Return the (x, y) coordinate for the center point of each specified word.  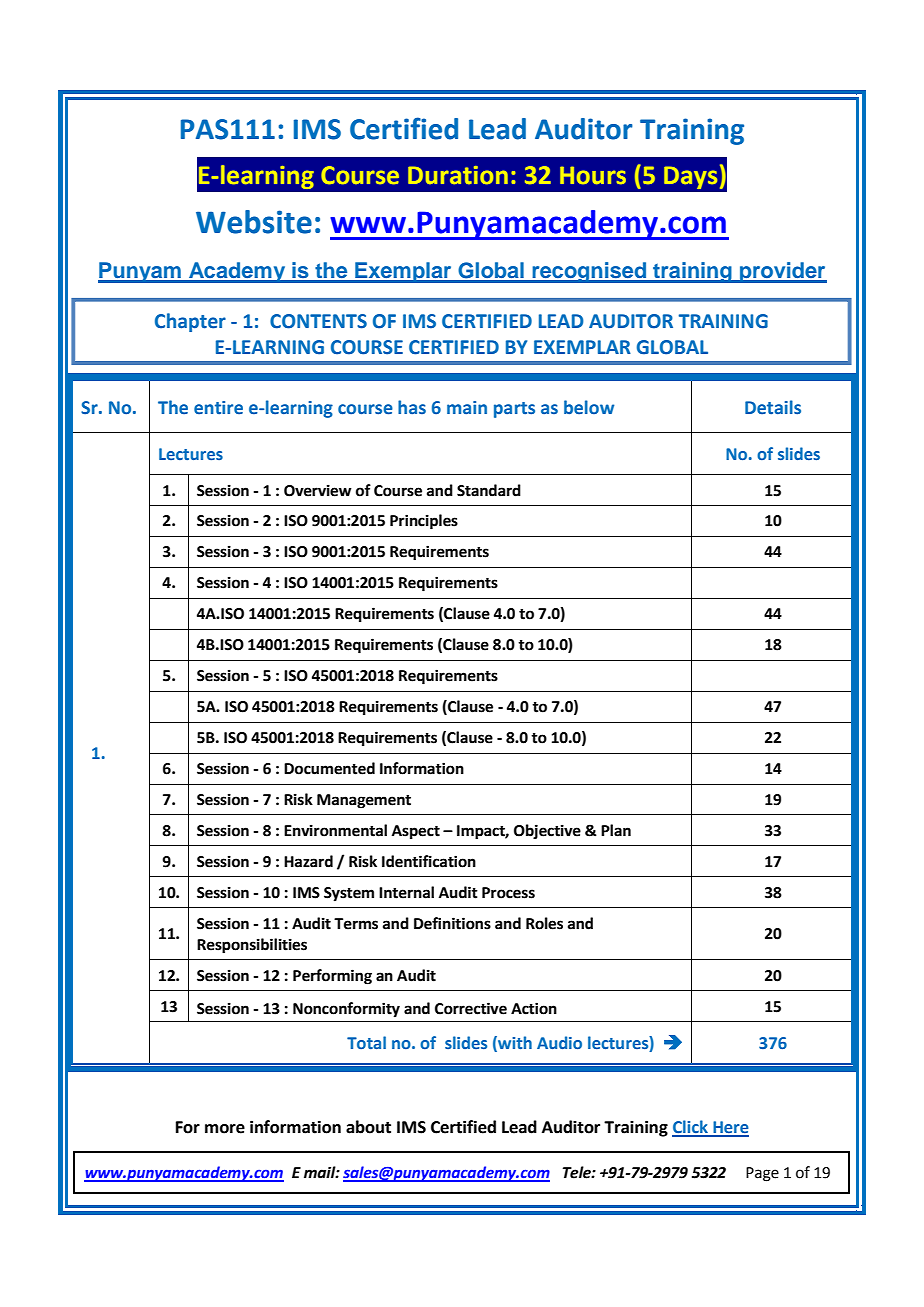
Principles (424, 522)
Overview (318, 490)
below (589, 407)
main (467, 407)
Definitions (452, 923)
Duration (458, 175)
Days (690, 177)
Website (254, 222)
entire (218, 408)
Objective (547, 831)
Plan (616, 830)
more (225, 1129)
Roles (544, 923)
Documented (329, 768)
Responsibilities (252, 946)
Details (773, 407)
